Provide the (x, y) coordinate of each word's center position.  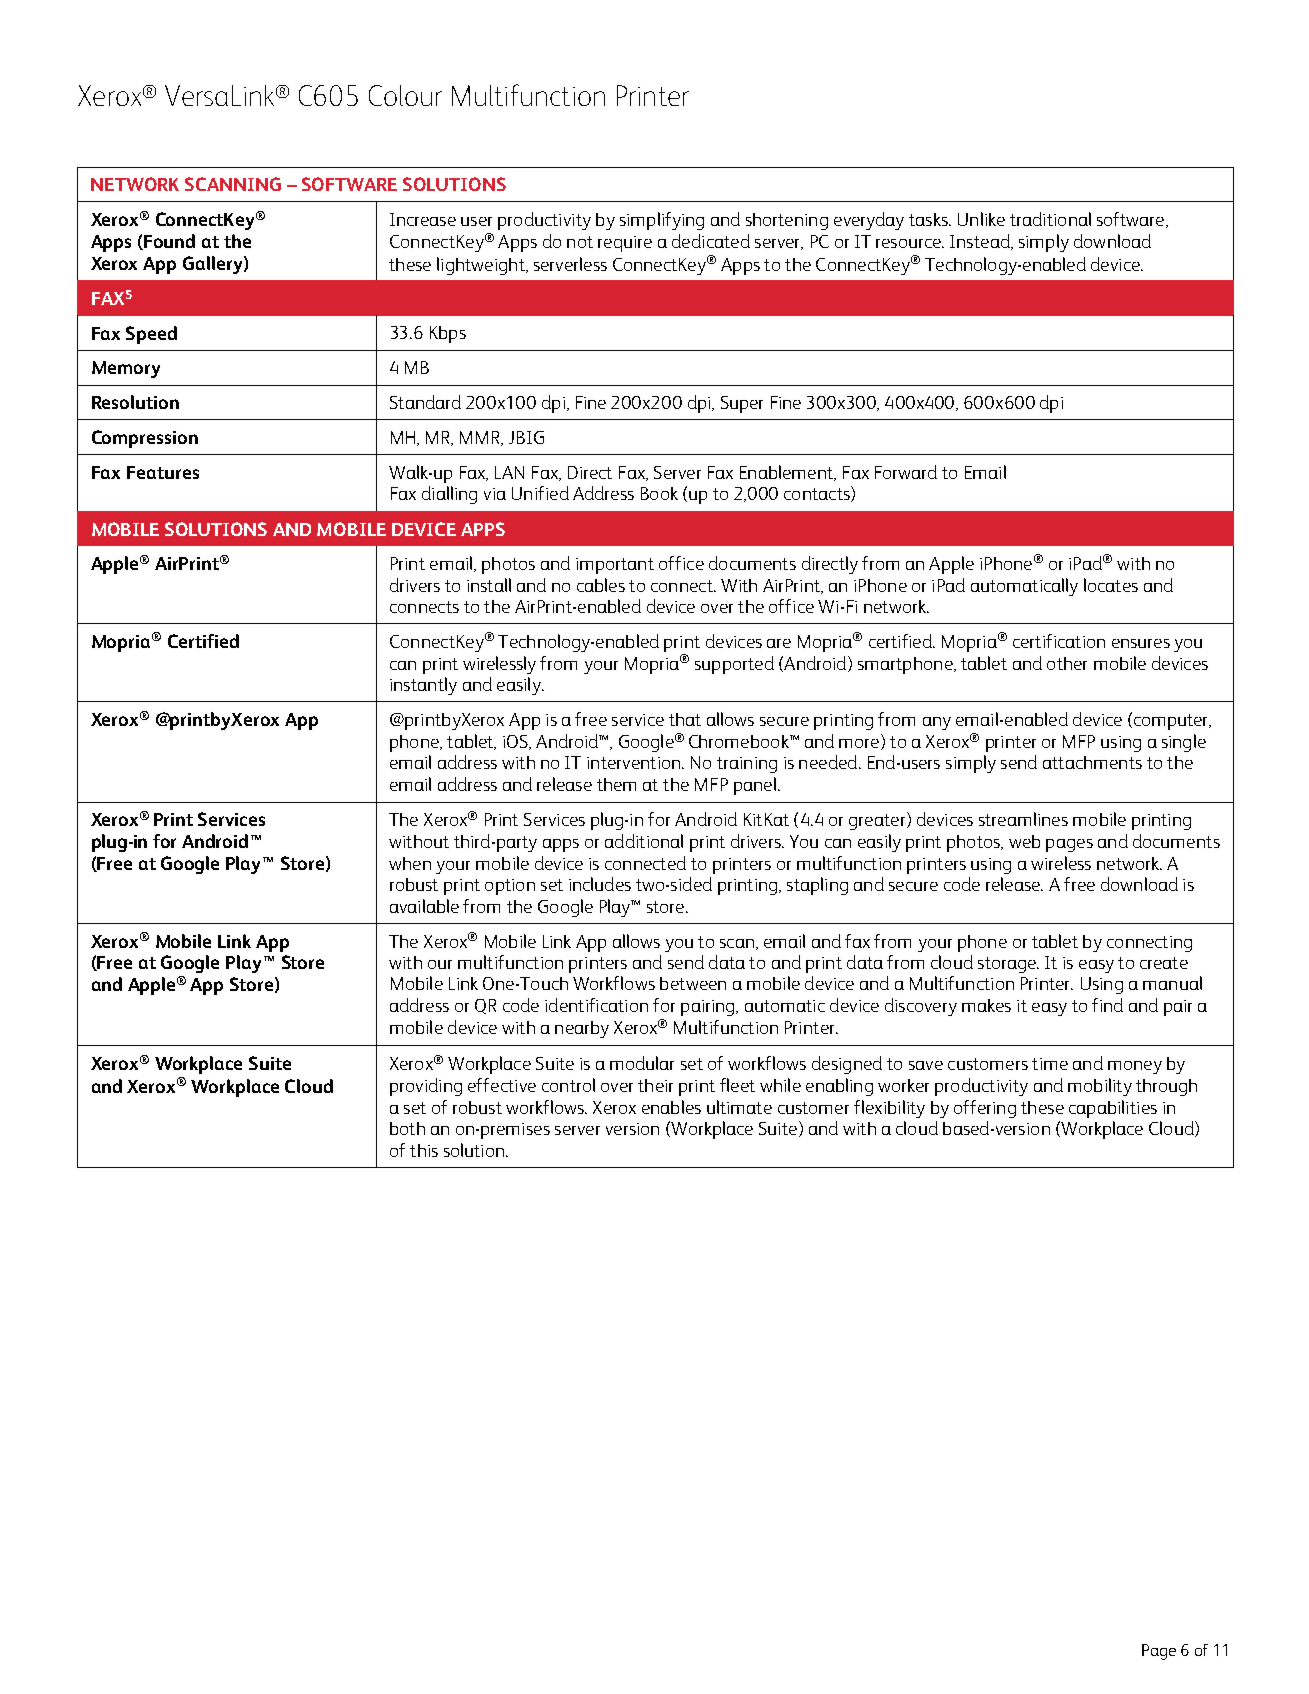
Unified (540, 493)
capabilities (1113, 1109)
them (616, 784)
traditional (1050, 219)
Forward (906, 472)
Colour (405, 95)
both (407, 1128)
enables (671, 1107)
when (410, 863)
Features (163, 472)
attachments (1092, 762)
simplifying (662, 221)
